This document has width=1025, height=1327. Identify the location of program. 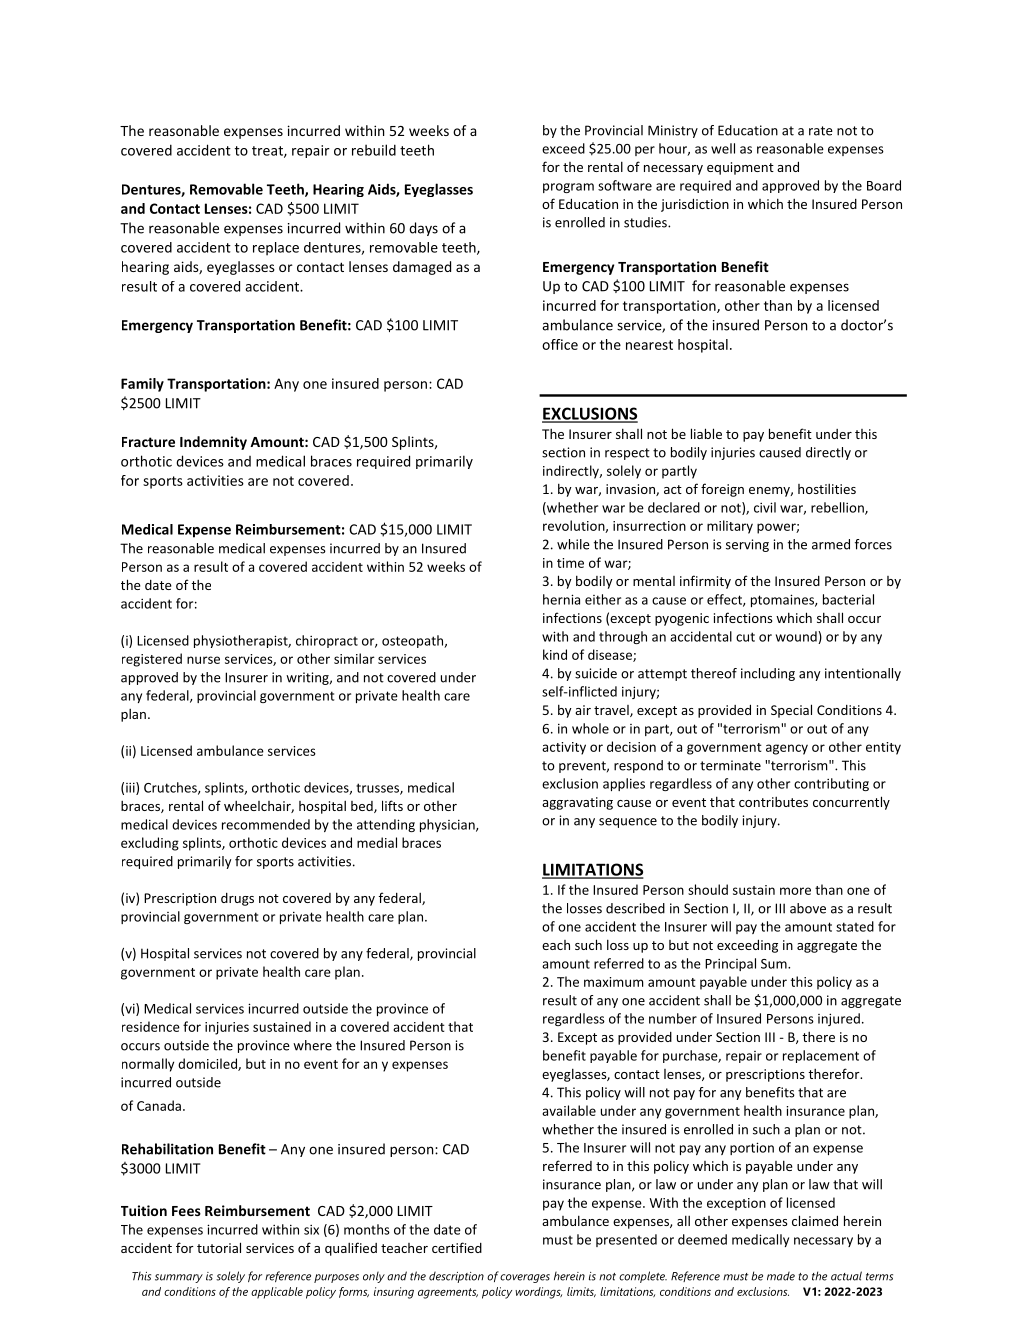
(568, 188).
